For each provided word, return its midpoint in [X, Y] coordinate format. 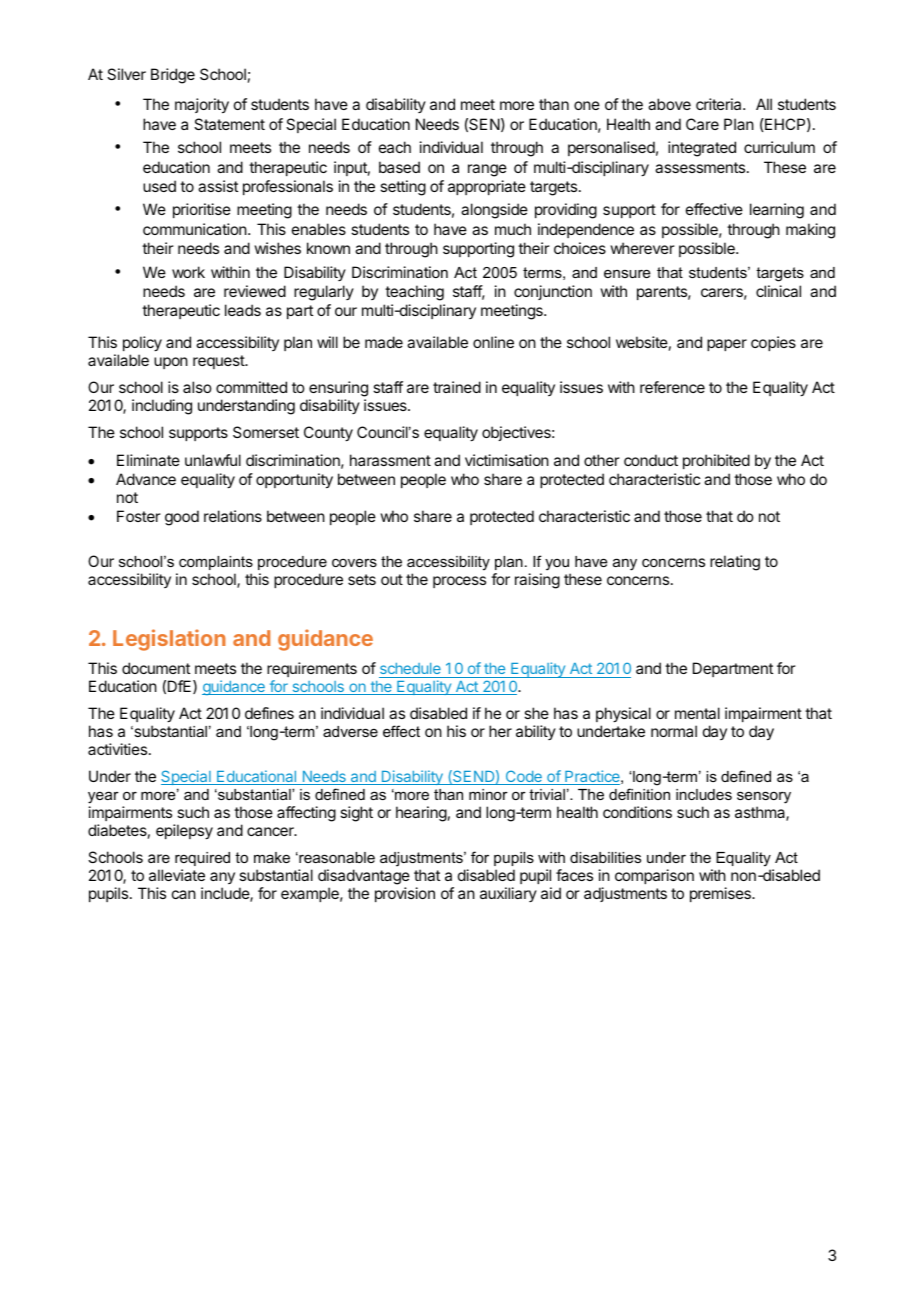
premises [721, 894]
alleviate [177, 875]
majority [202, 106]
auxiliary [508, 894]
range [487, 170]
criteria [720, 104]
